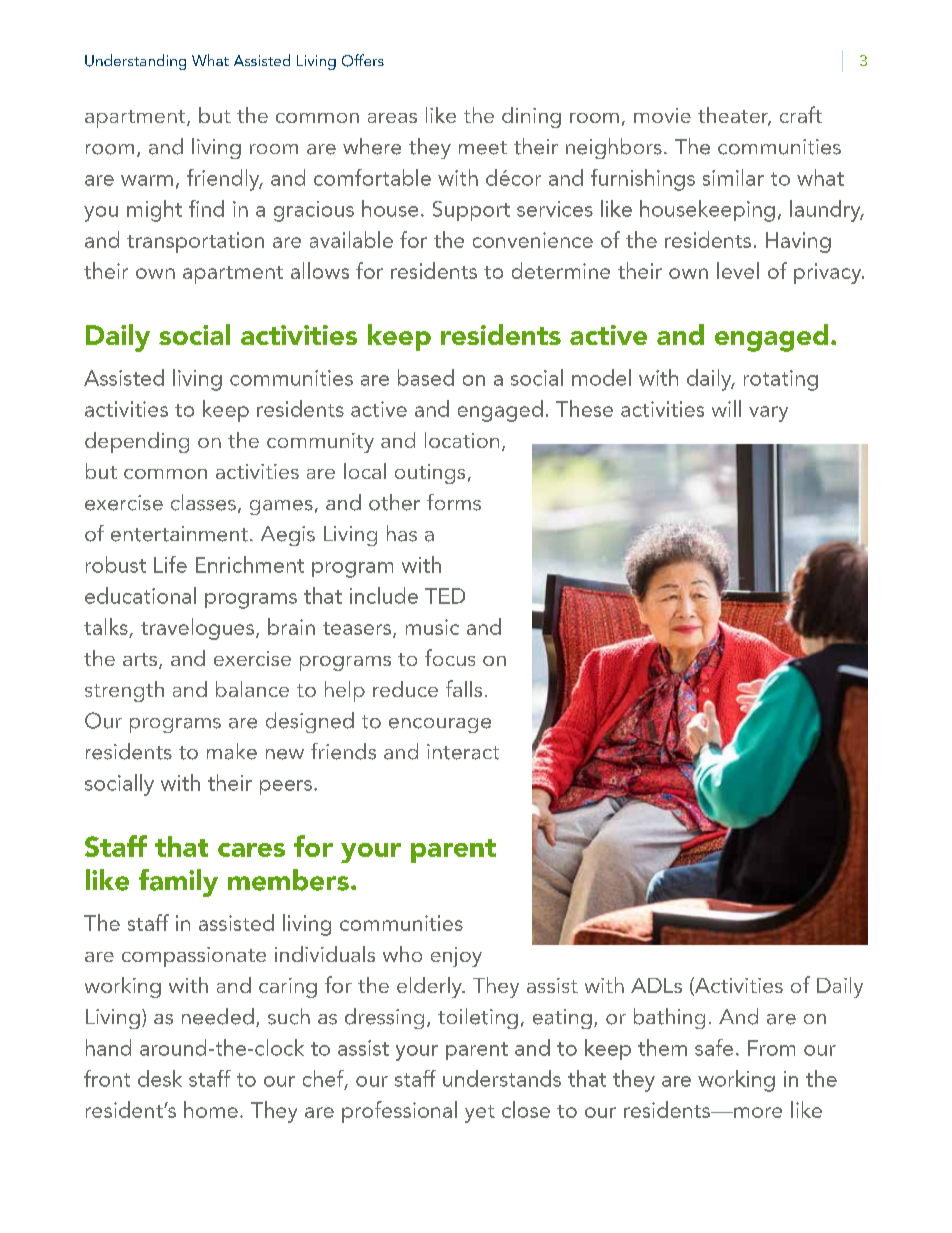 The image size is (952, 1233). What do you see at coordinates (734, 116) in the screenshot?
I see `theater` at bounding box center [734, 116].
